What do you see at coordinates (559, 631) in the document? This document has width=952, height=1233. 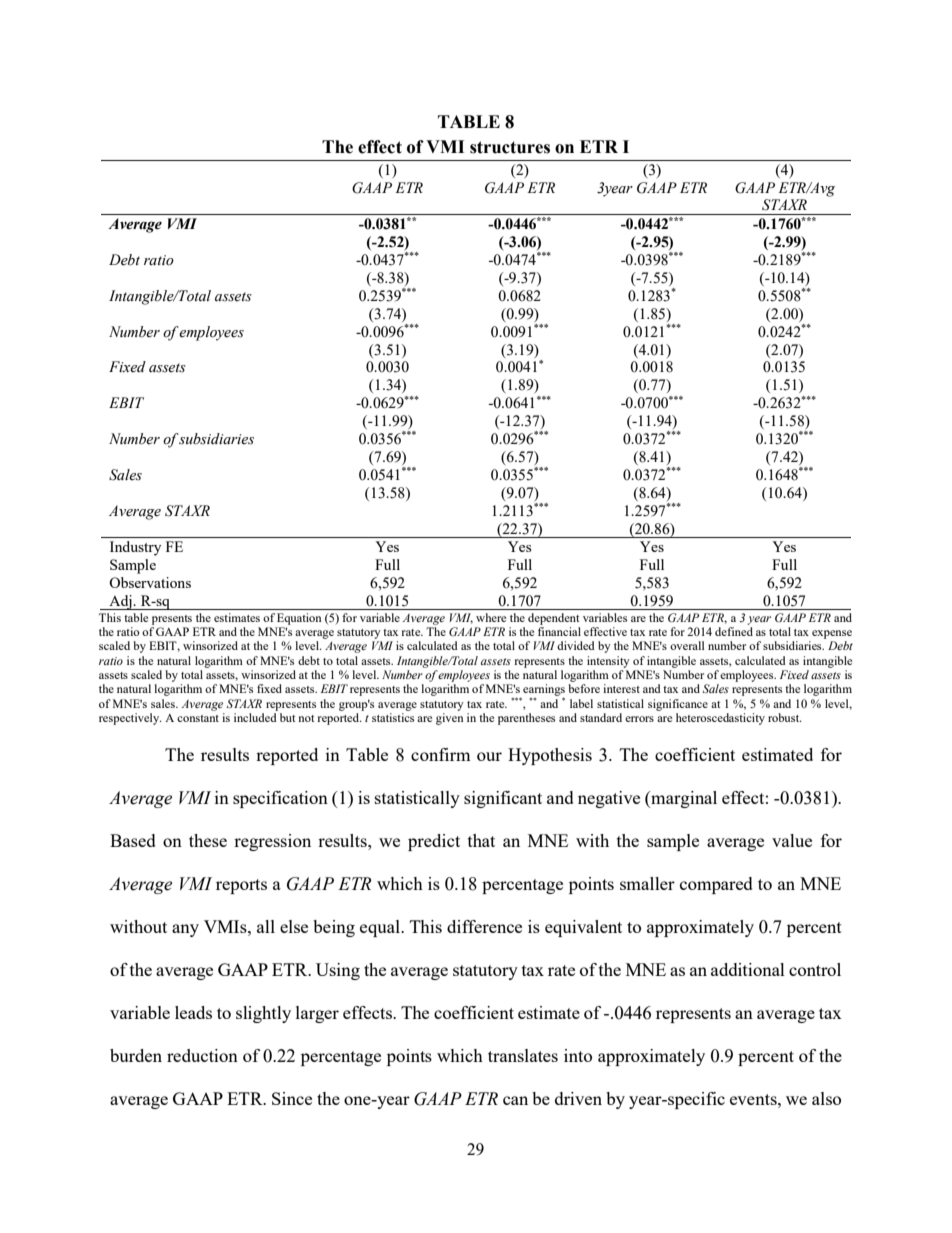 I see `financial` at bounding box center [559, 631].
